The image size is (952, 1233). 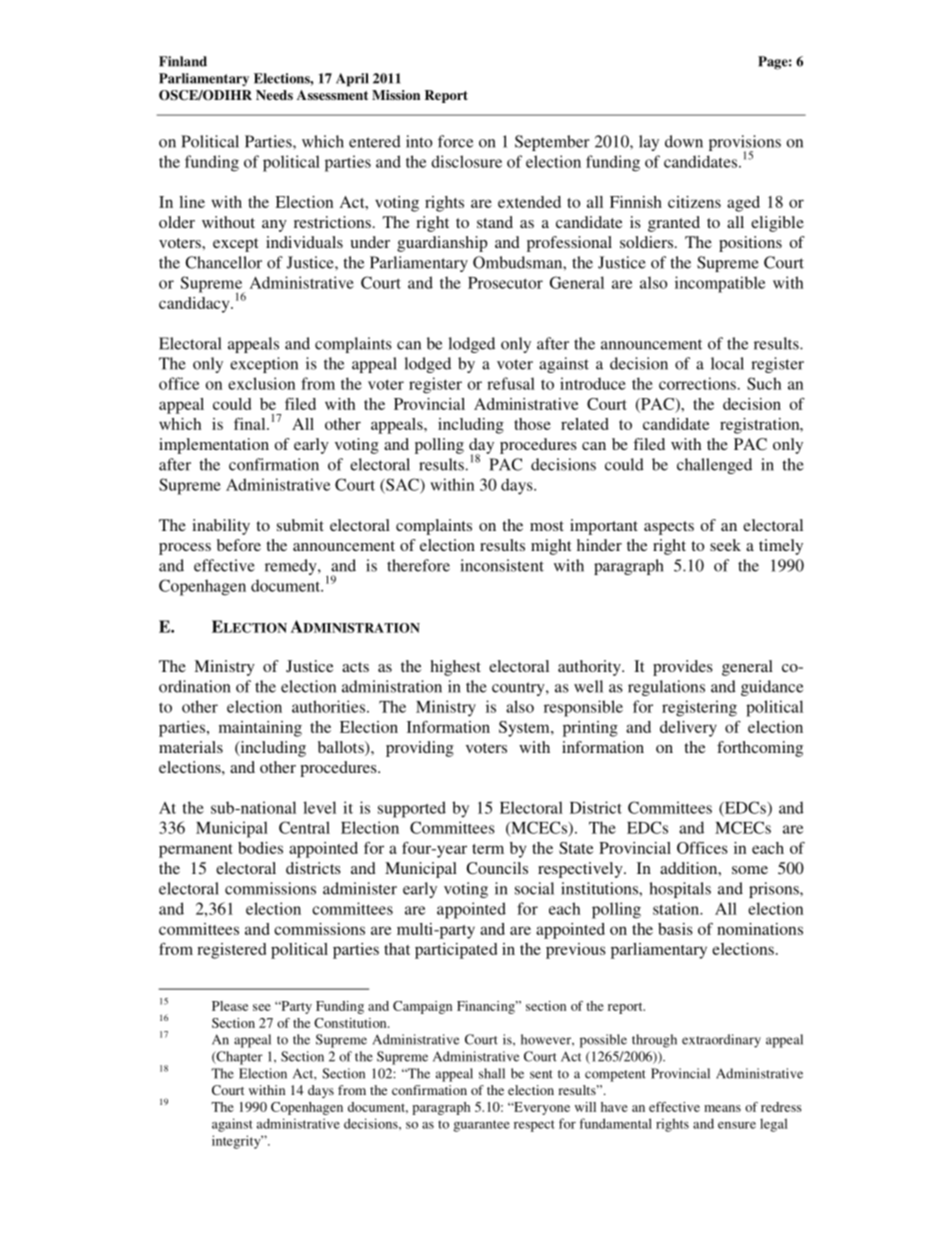 I want to click on Needs, so click(x=274, y=95).
